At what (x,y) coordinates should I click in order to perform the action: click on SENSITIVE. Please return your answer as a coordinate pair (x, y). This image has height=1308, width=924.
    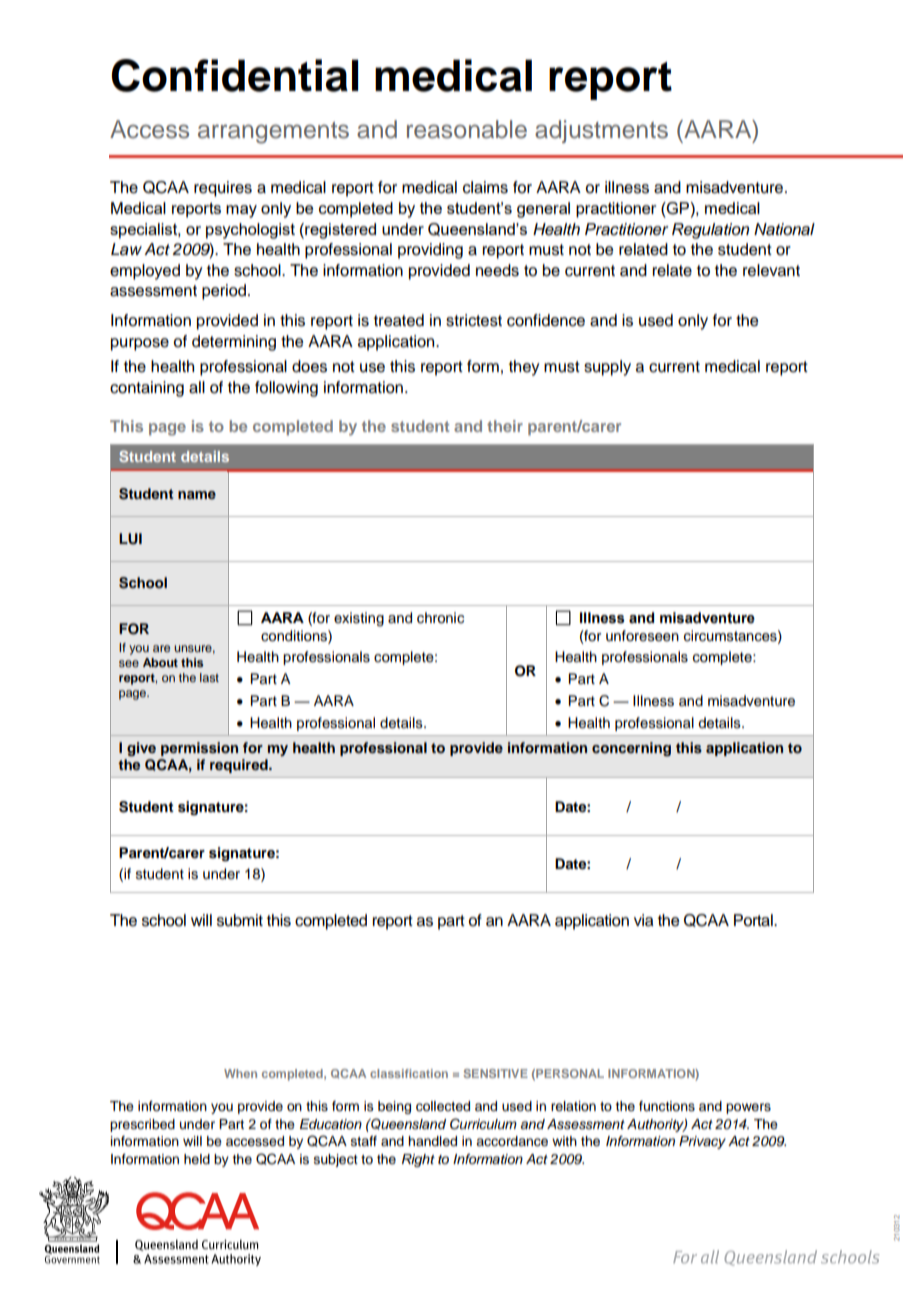
    Looking at the image, I should click on (495, 1073).
